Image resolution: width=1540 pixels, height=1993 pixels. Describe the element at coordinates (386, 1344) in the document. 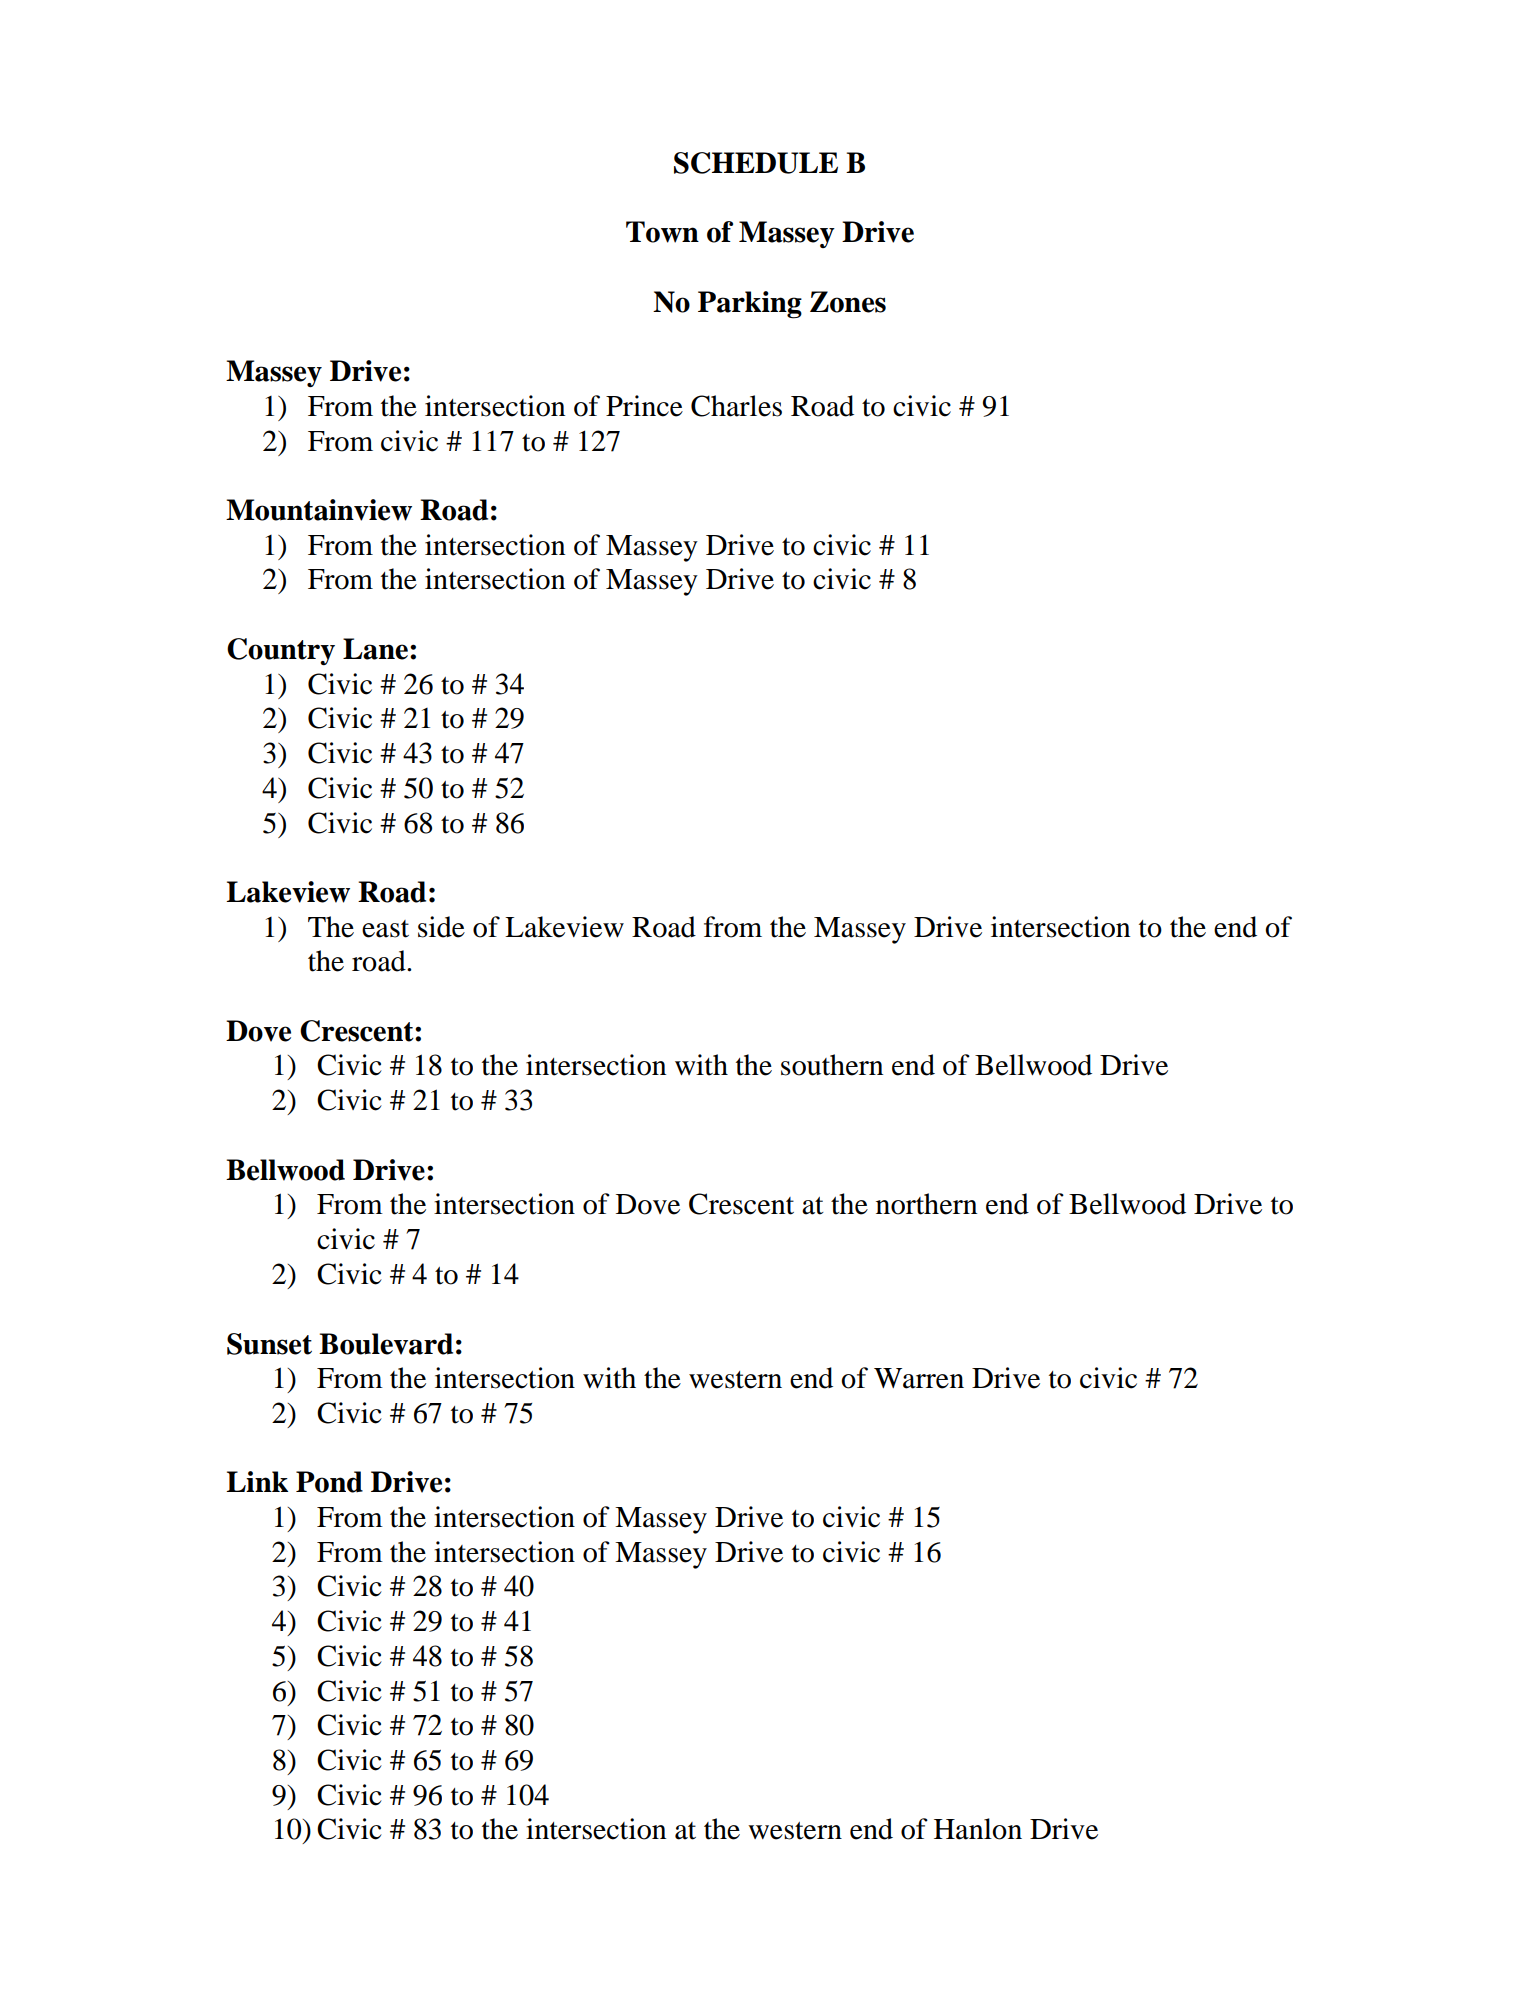

I see `Boulevard` at that location.
